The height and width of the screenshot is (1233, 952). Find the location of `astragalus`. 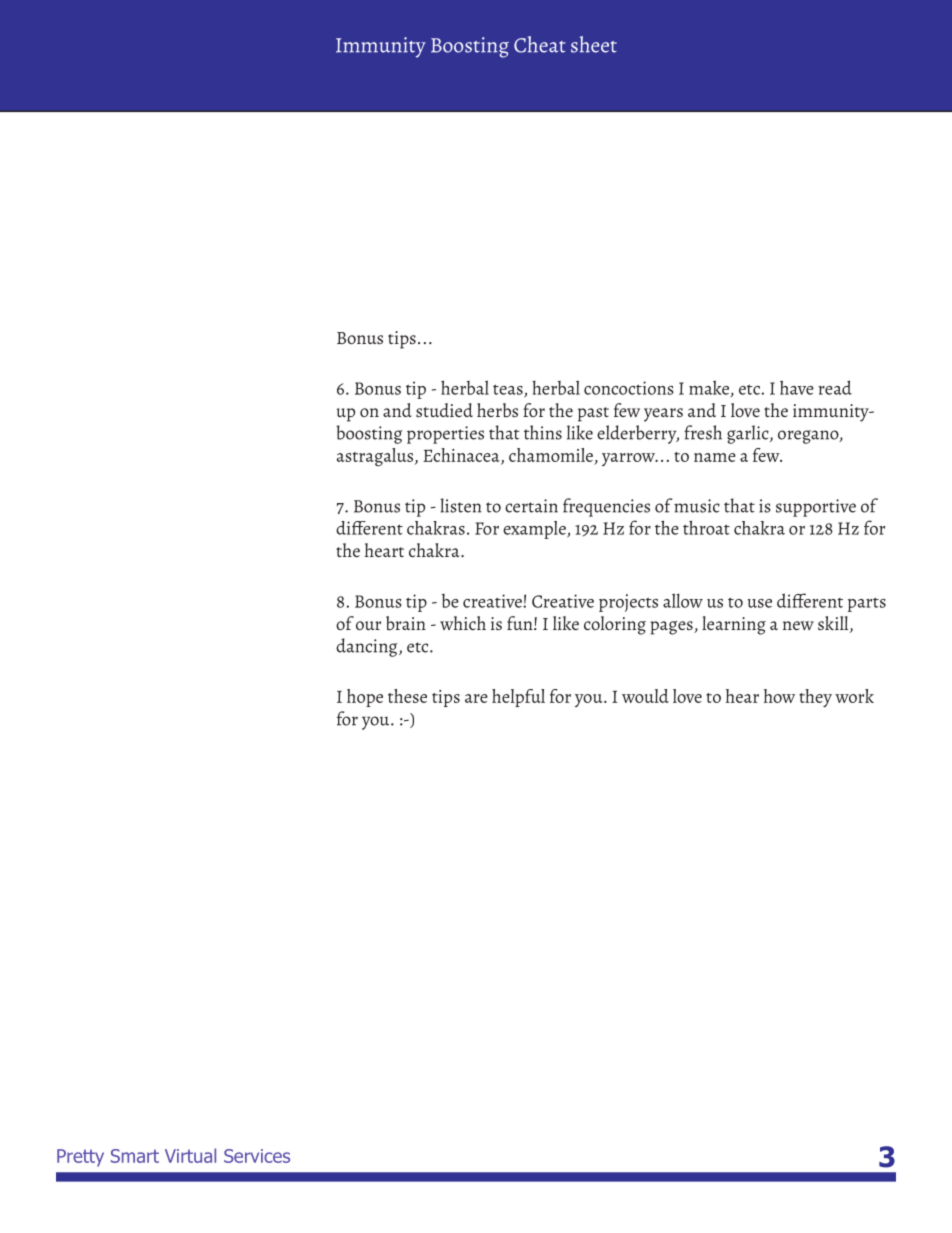

astragalus is located at coordinates (376, 457).
